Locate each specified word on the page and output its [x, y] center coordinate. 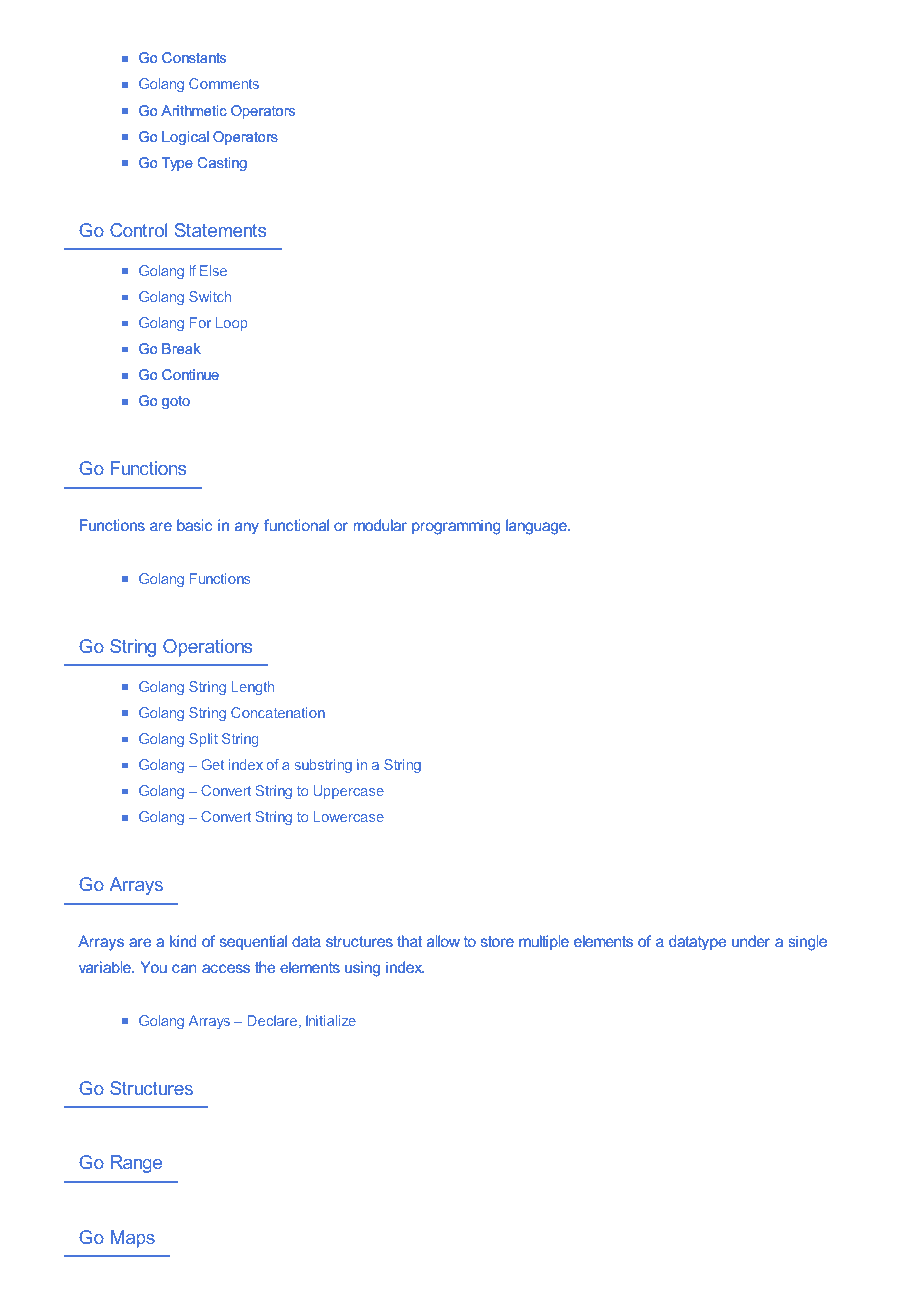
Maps [133, 1239]
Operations [207, 648]
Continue [190, 374]
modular [380, 525]
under [751, 941]
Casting [222, 164]
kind [183, 941]
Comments [224, 83]
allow [443, 941]
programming [456, 527]
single [807, 943]
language [537, 527]
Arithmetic [194, 110]
